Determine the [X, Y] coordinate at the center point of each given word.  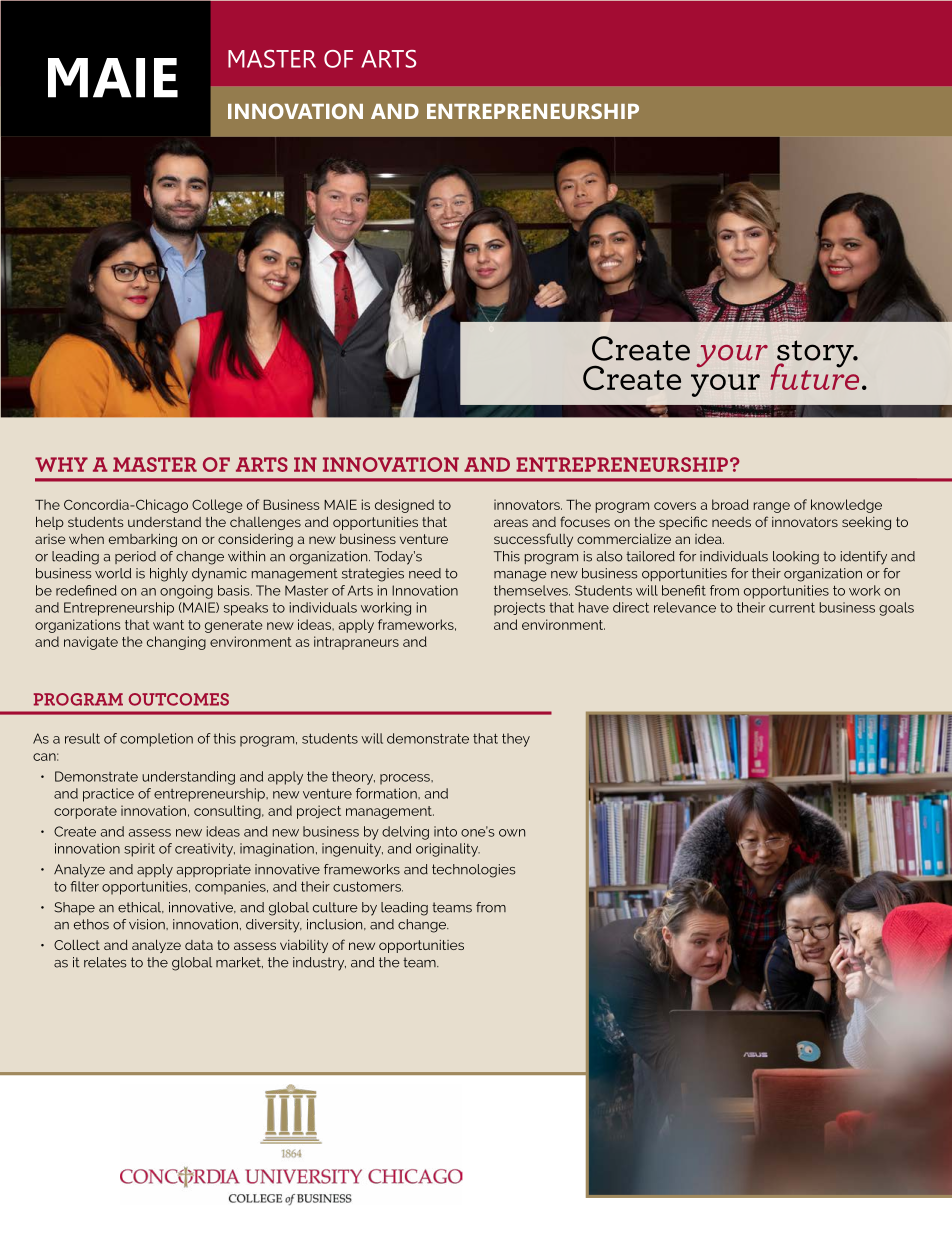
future [814, 375]
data [199, 945]
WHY [61, 464]
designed [404, 506]
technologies [474, 871]
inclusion [336, 924]
